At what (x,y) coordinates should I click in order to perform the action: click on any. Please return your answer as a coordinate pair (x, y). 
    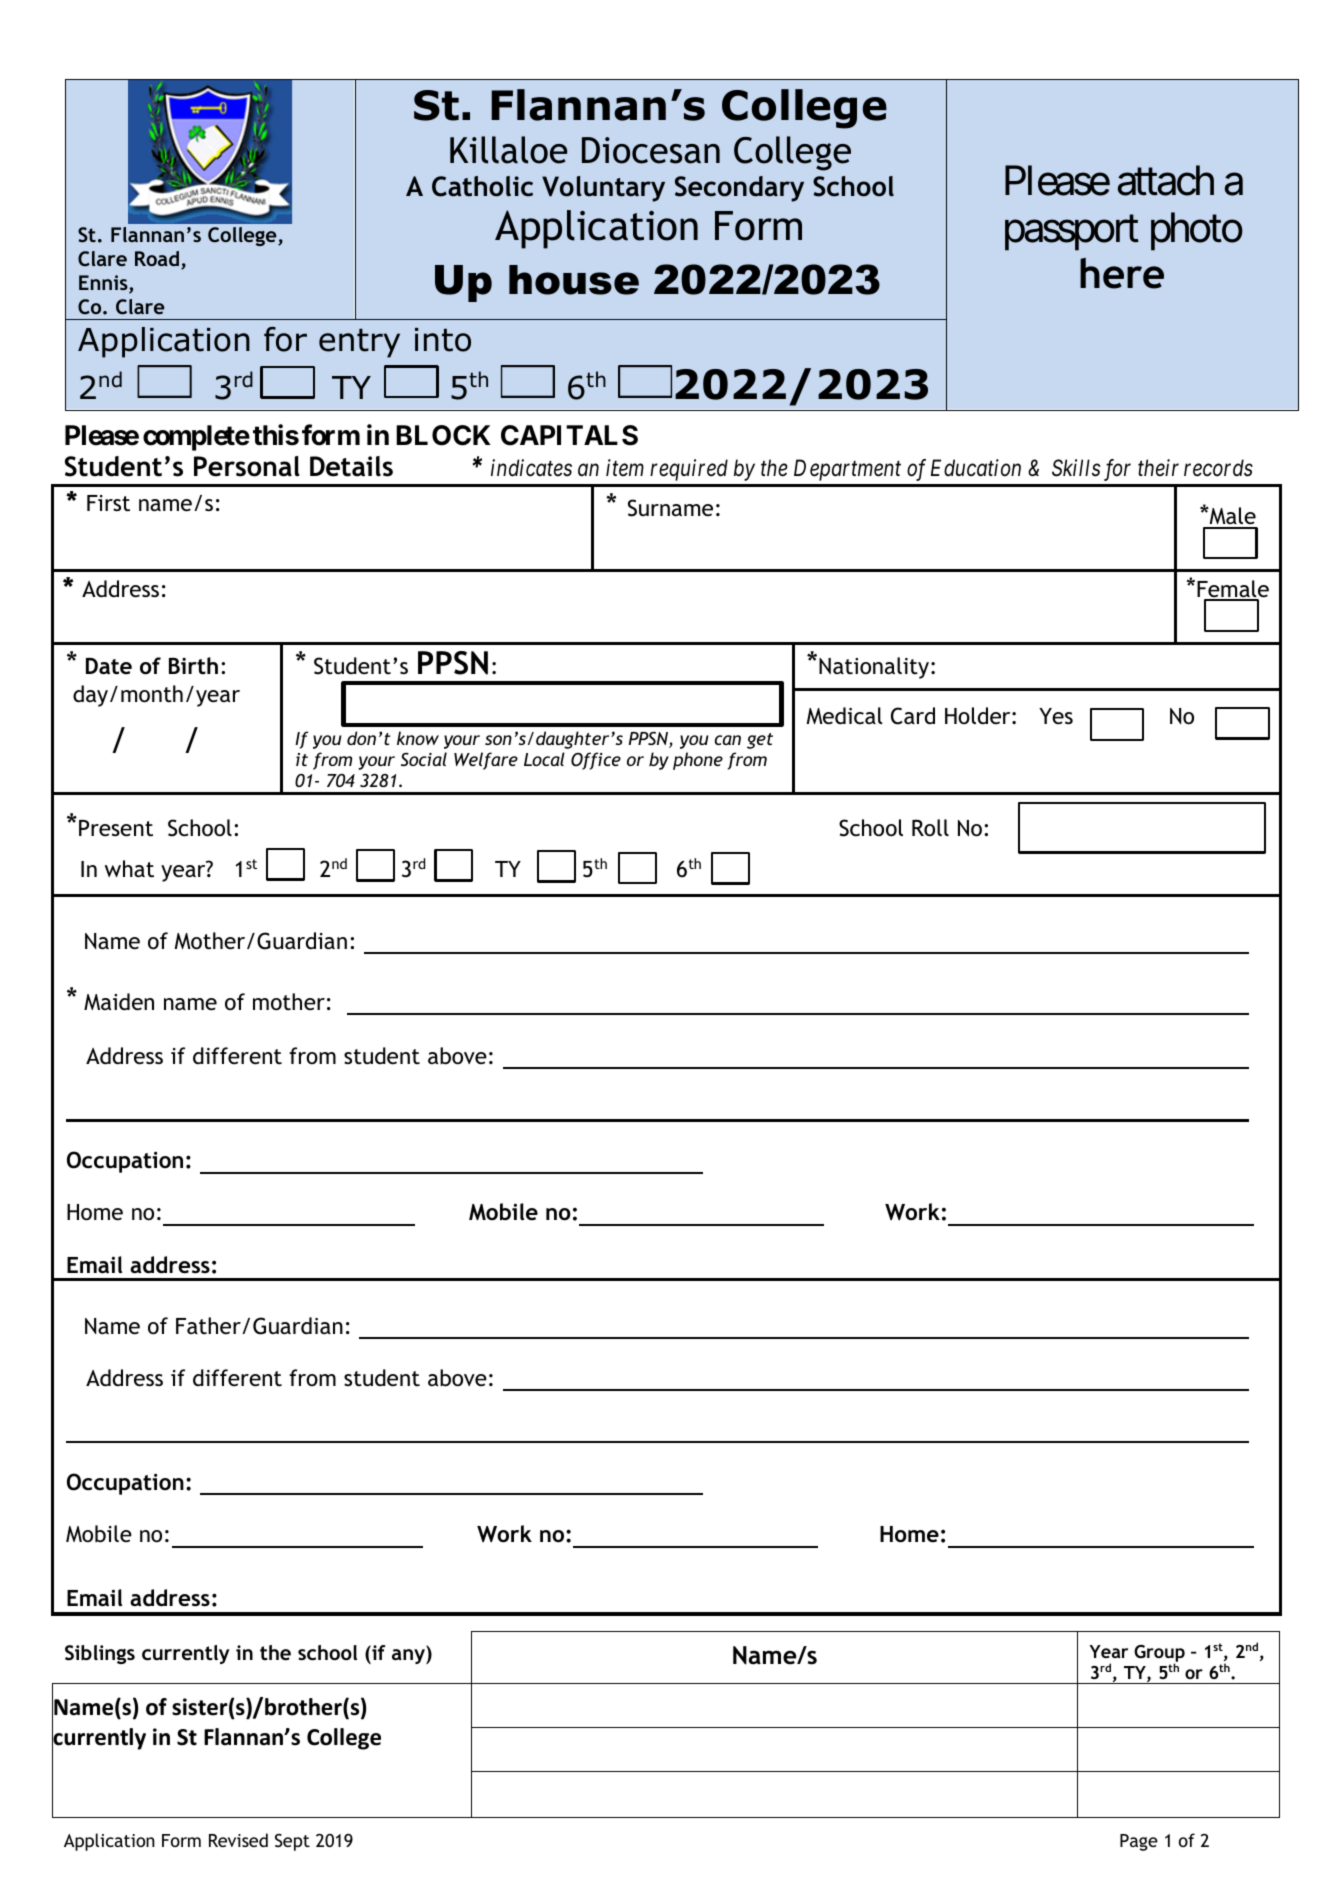
    Looking at the image, I should click on (409, 1656).
